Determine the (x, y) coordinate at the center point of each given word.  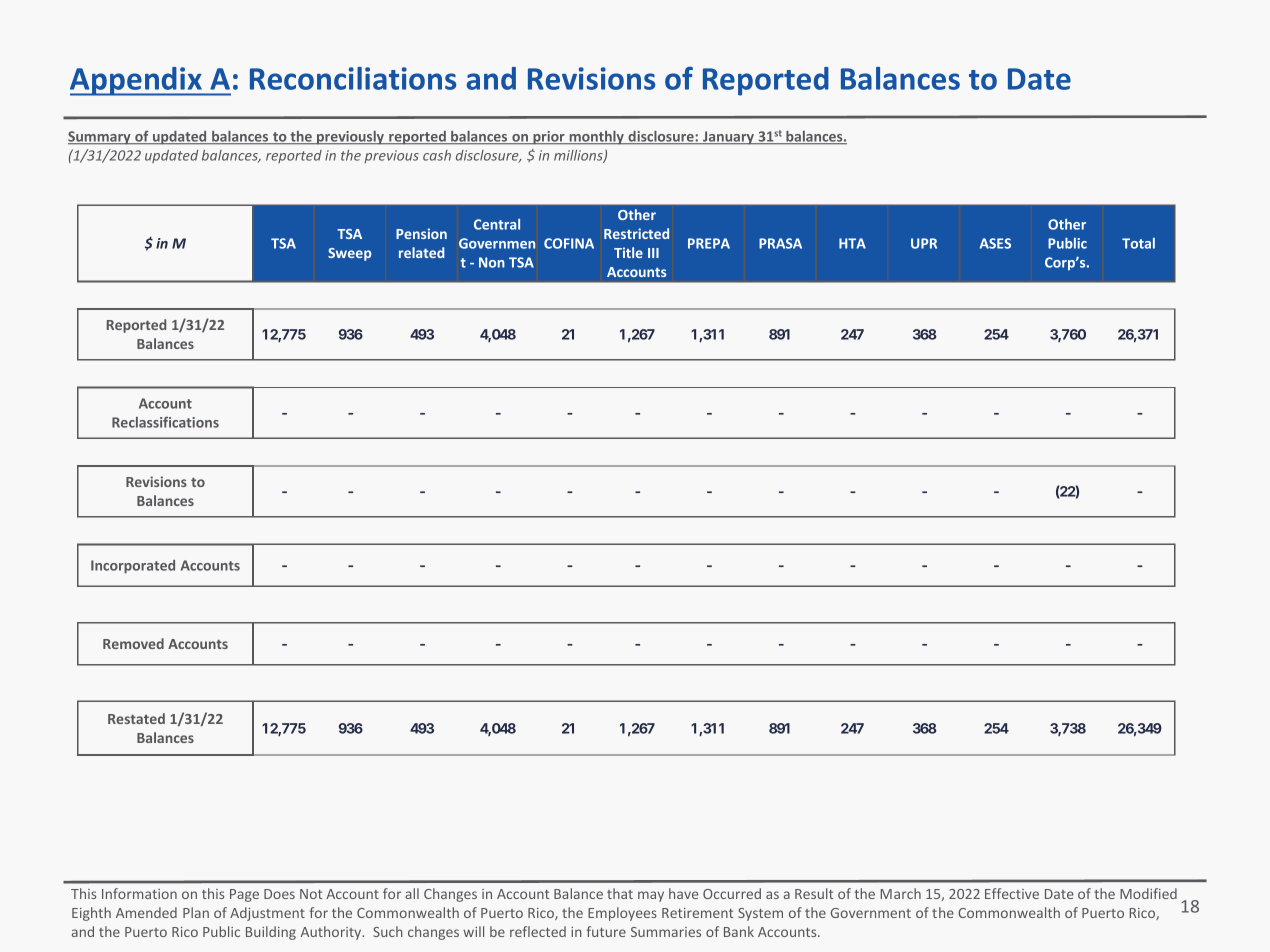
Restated (136, 718)
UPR (924, 243)
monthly (596, 138)
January (728, 138)
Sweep (349, 254)
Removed (133, 643)
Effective (1012, 893)
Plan (196, 912)
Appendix (137, 81)
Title (628, 252)
